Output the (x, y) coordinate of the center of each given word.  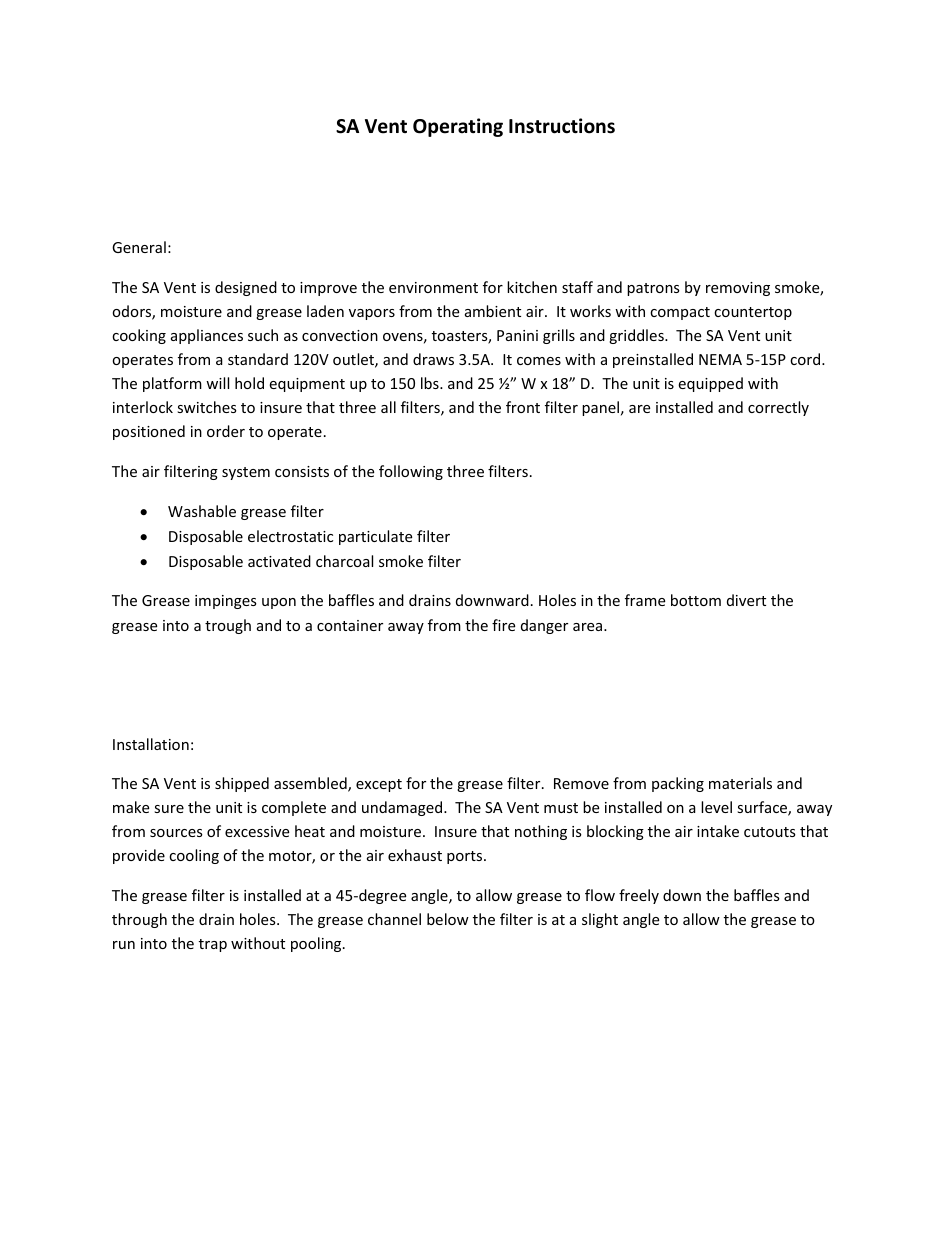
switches (207, 407)
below (448, 919)
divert (746, 600)
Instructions (562, 126)
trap (213, 945)
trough (228, 626)
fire (503, 625)
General (139, 247)
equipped (710, 384)
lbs (431, 383)
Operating (458, 127)
